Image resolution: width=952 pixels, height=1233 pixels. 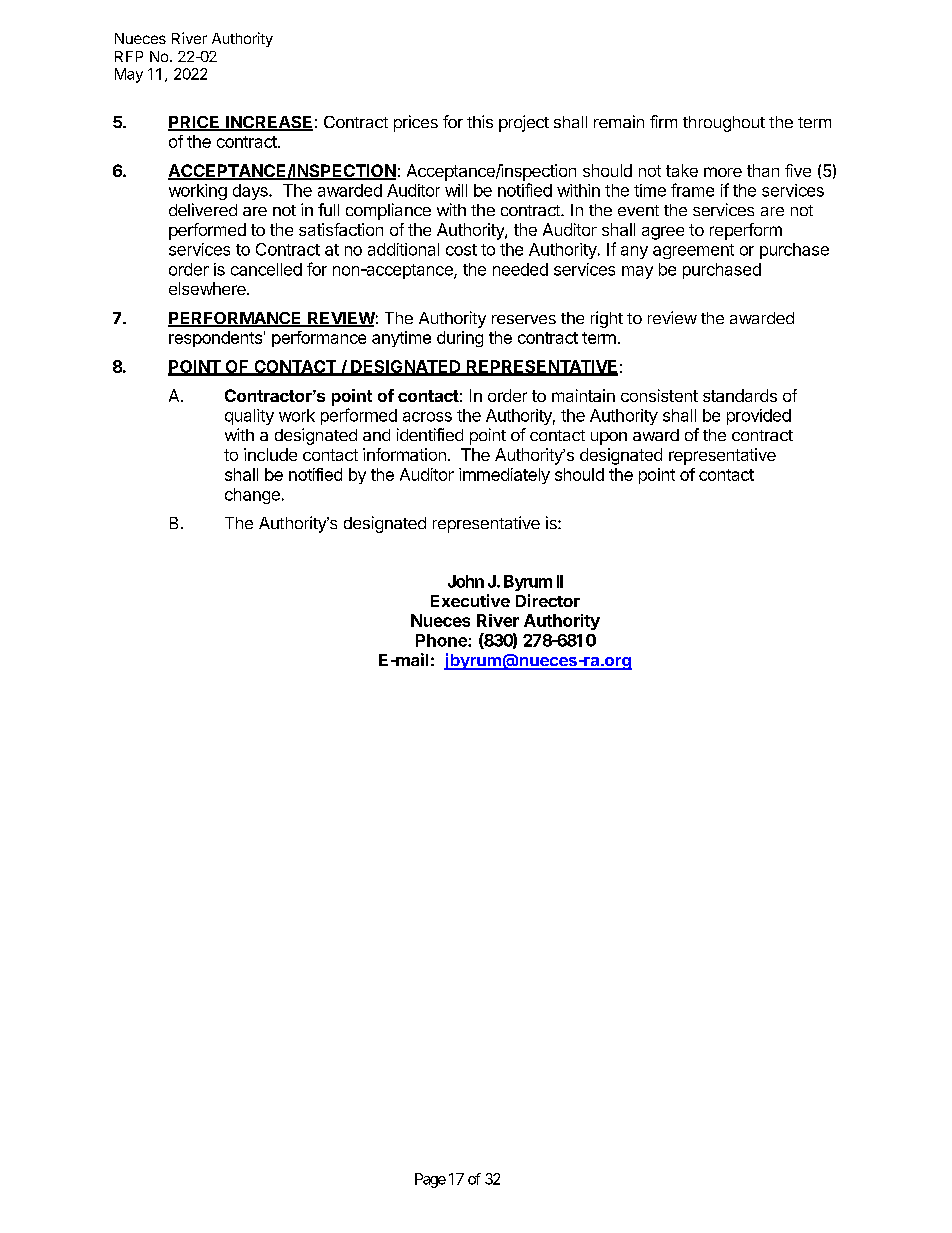 I want to click on respondents, so click(x=215, y=339).
